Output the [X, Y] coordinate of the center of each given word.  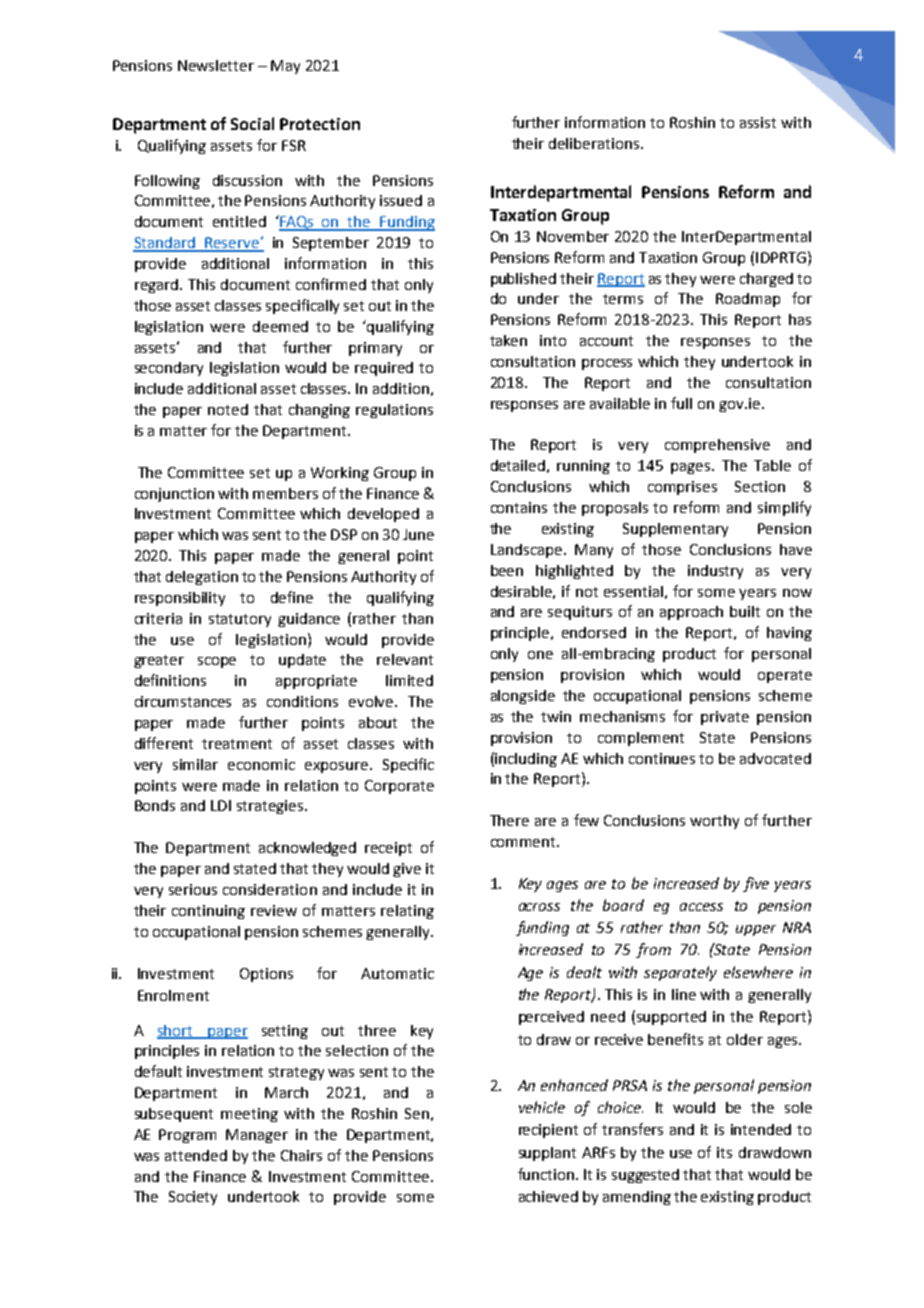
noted [228, 409]
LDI [221, 805]
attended [196, 1155]
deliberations [595, 143]
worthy [714, 822]
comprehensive [717, 446]
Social [252, 123]
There [509, 820]
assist [758, 122]
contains [519, 507]
